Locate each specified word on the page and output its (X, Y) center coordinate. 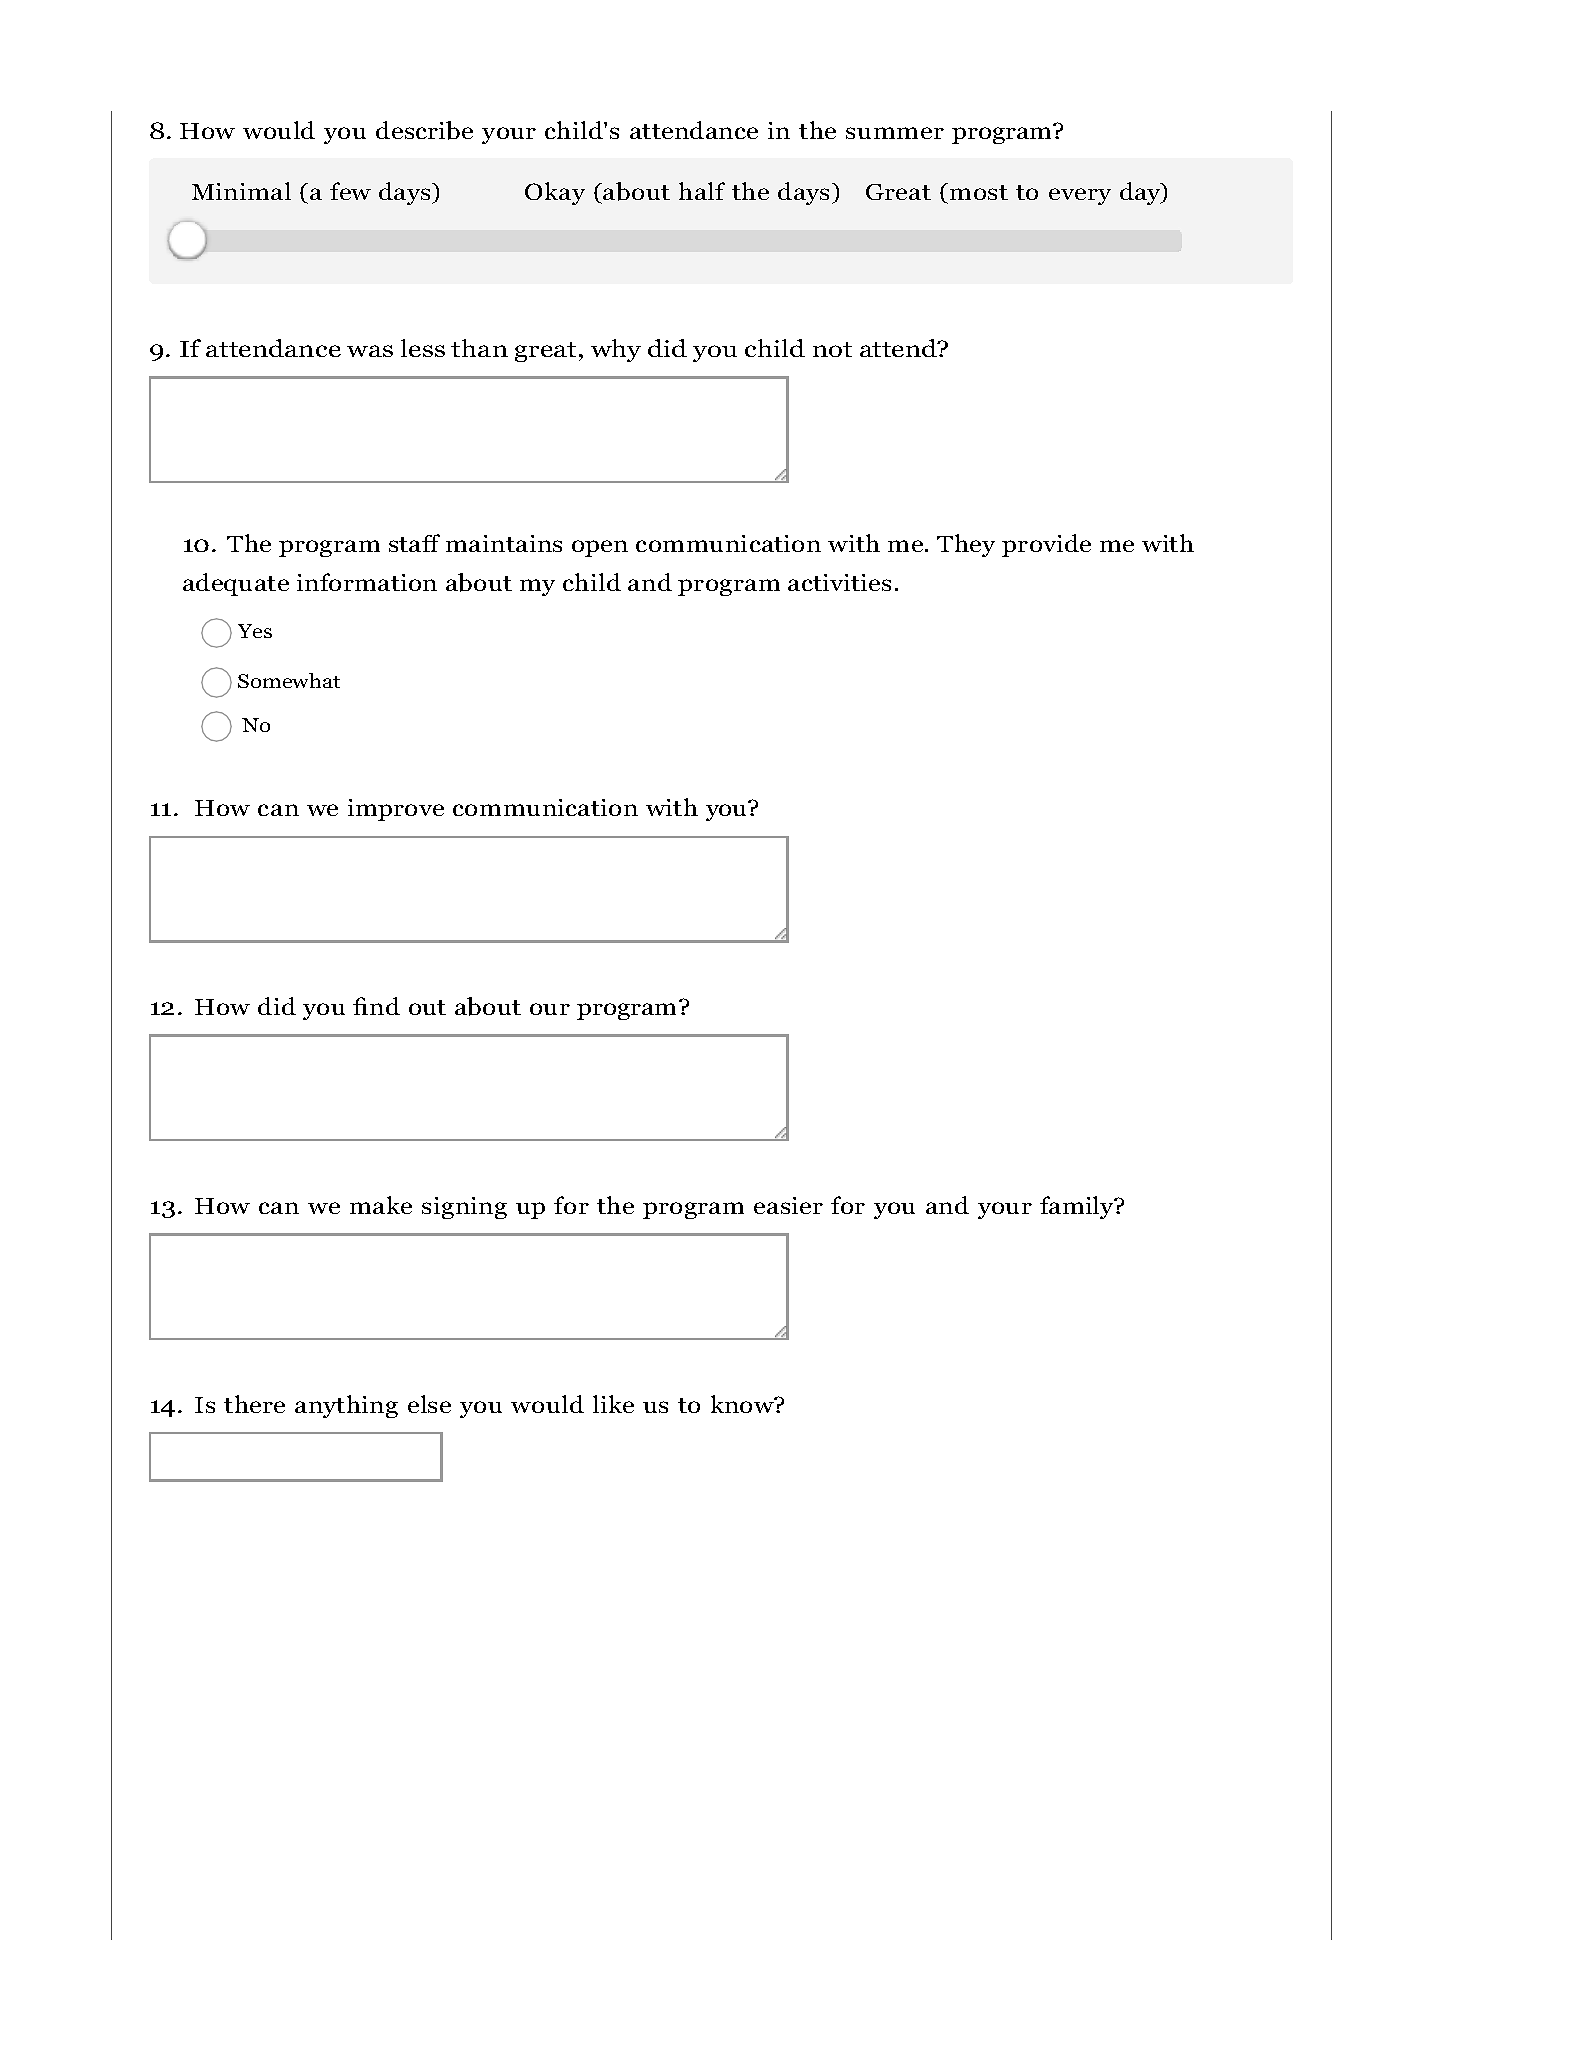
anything (346, 1406)
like (613, 1404)
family (1078, 1207)
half (702, 191)
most (979, 192)
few (350, 191)
